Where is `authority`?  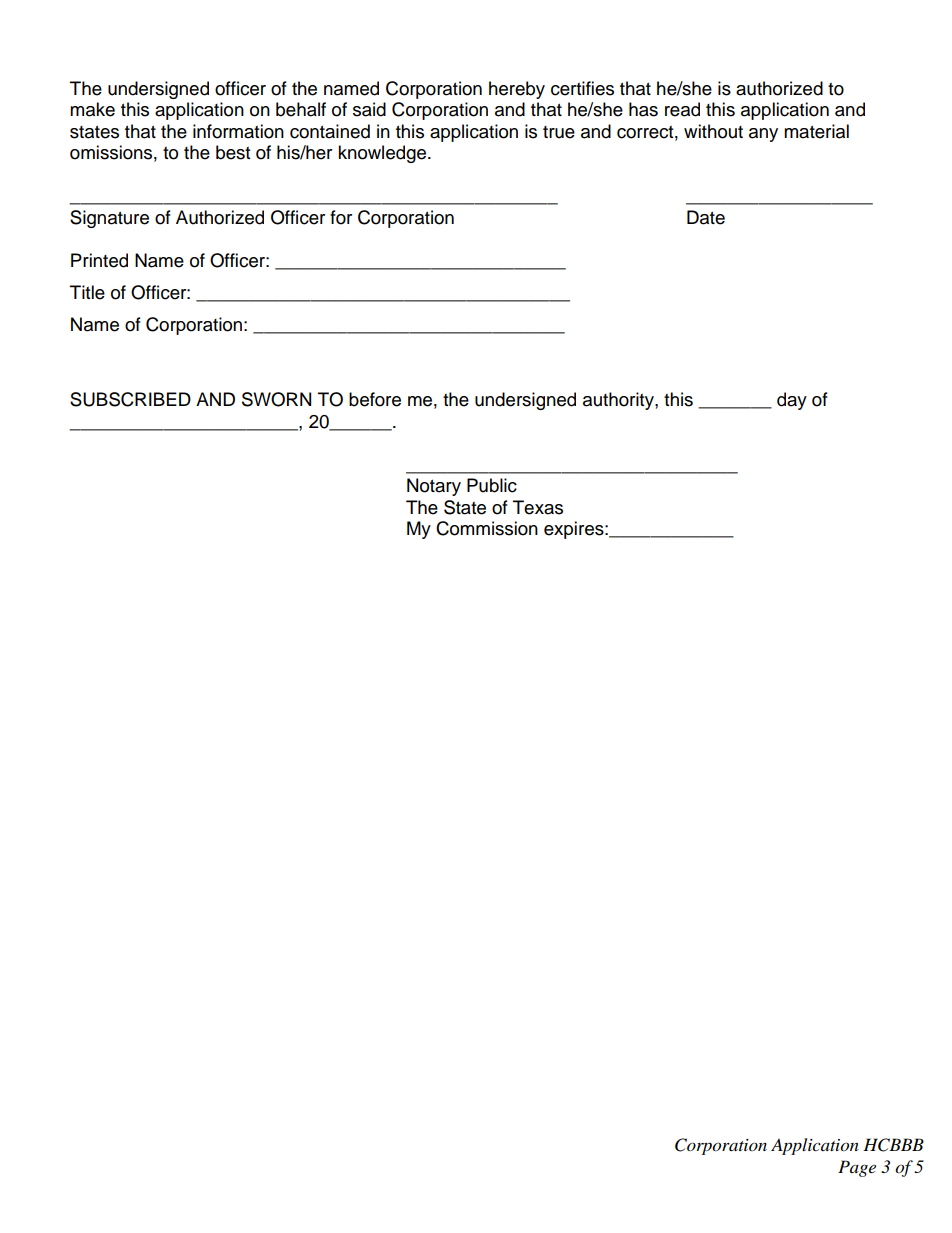 authority is located at coordinates (619, 401).
